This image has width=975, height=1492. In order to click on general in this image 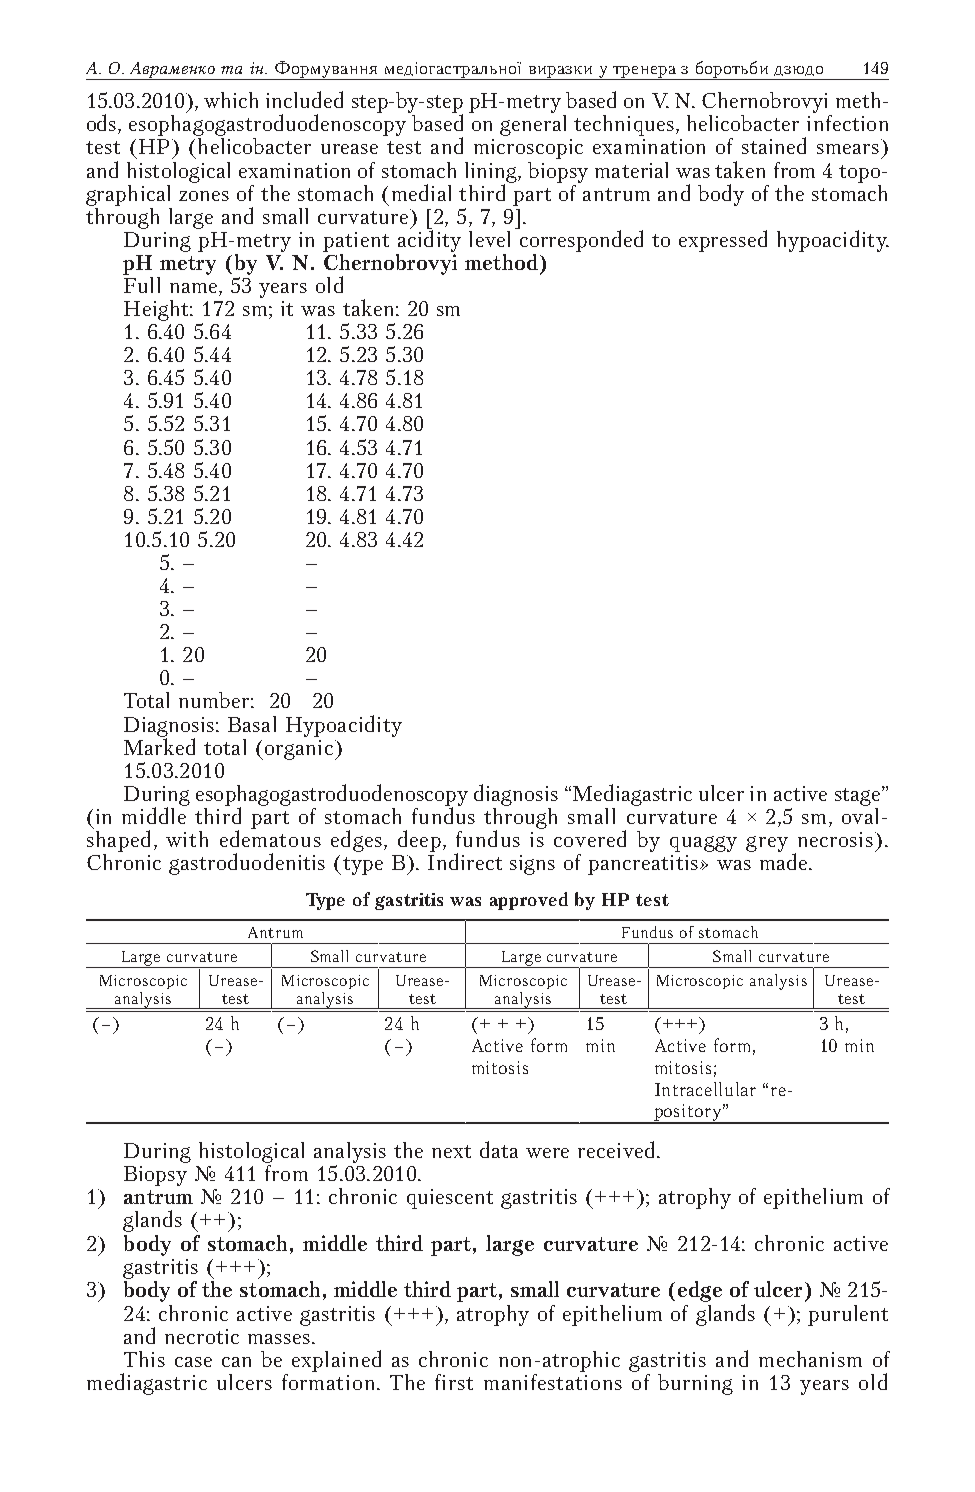, I will do `click(533, 124)`.
